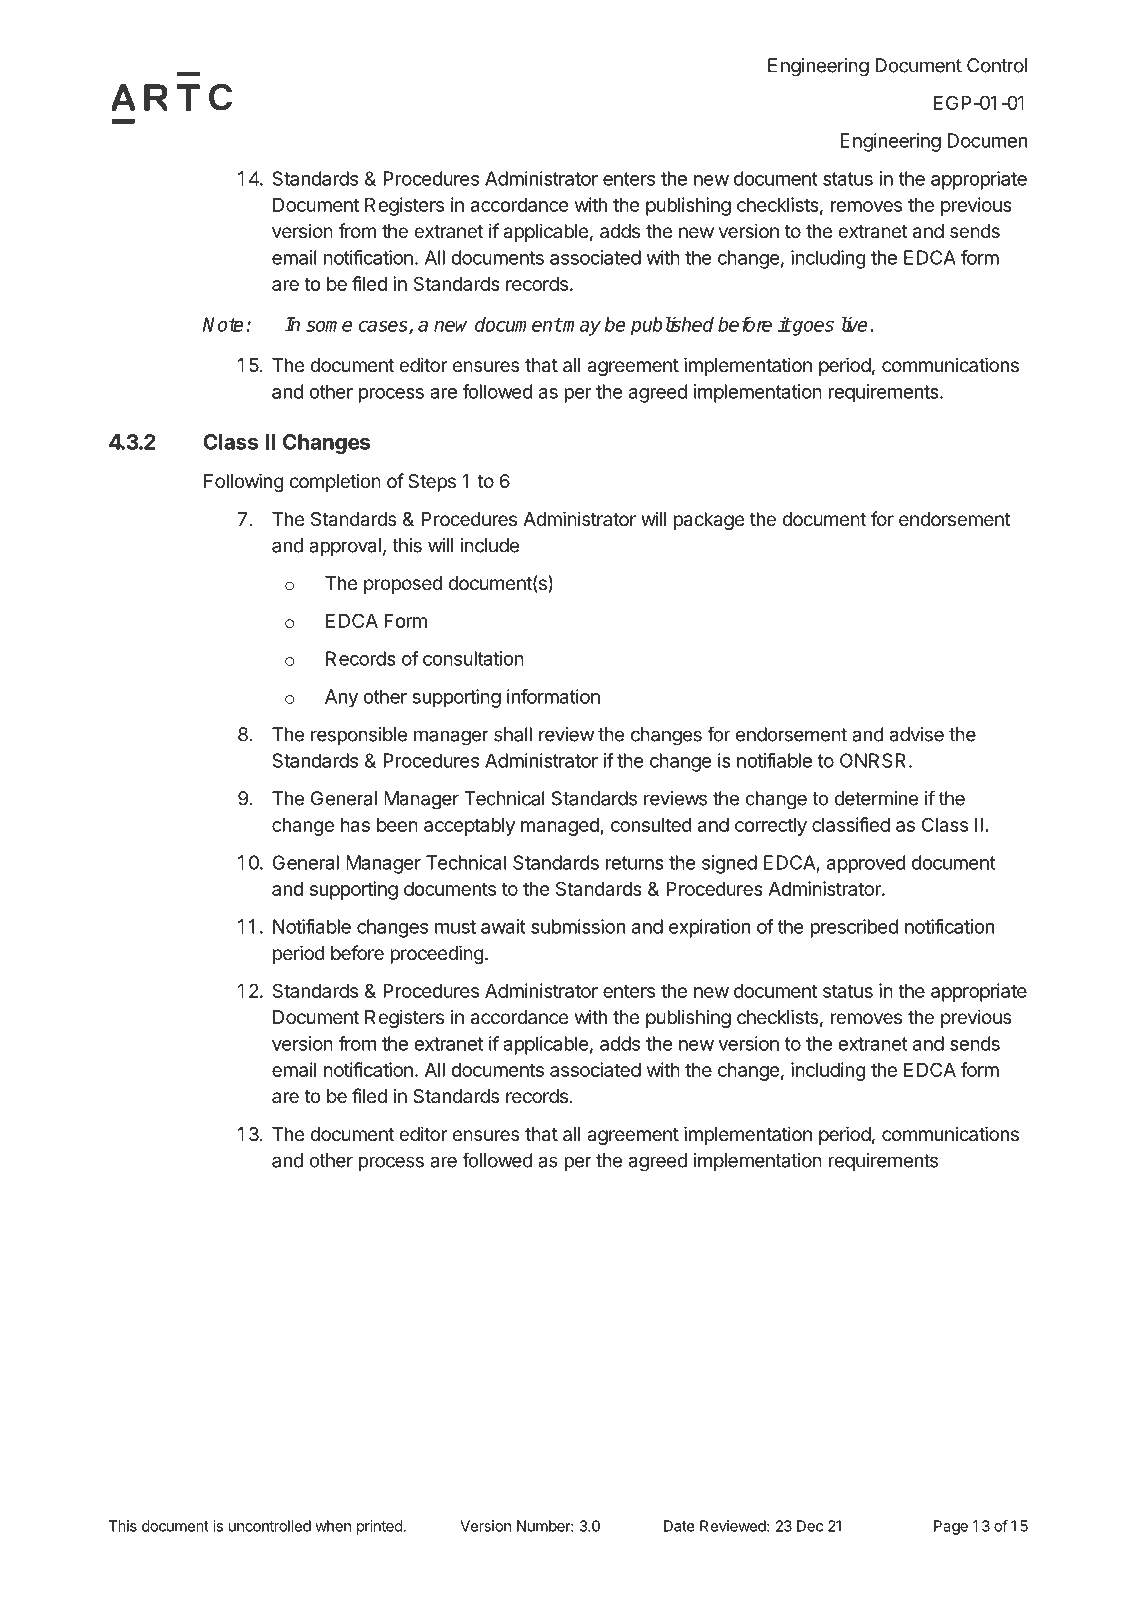 The height and width of the image is (1607, 1136). Describe the element at coordinates (437, 954) in the image. I see `proceeding` at that location.
